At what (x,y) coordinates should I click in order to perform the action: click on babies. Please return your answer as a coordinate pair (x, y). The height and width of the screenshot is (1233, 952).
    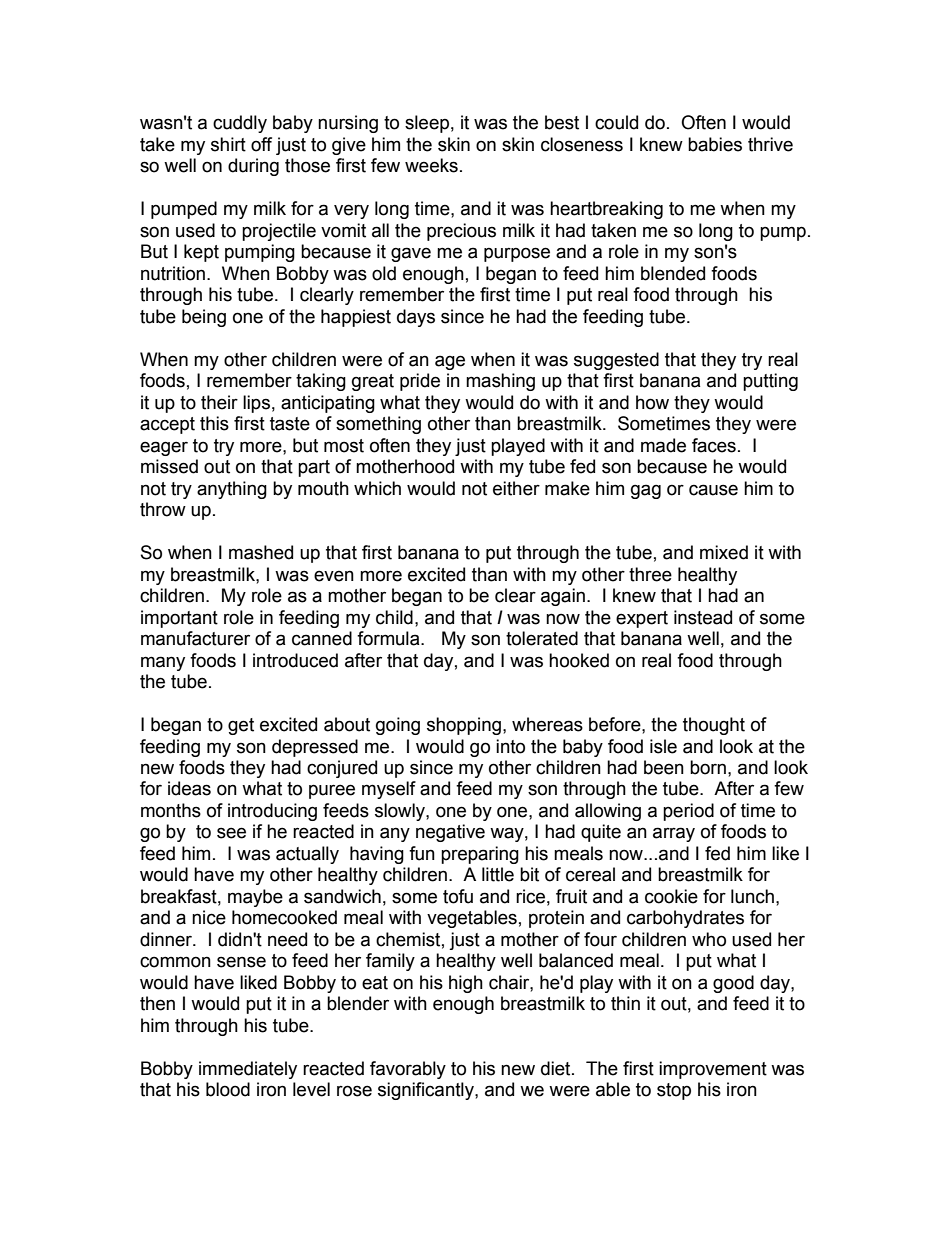
    Looking at the image, I should click on (715, 144).
